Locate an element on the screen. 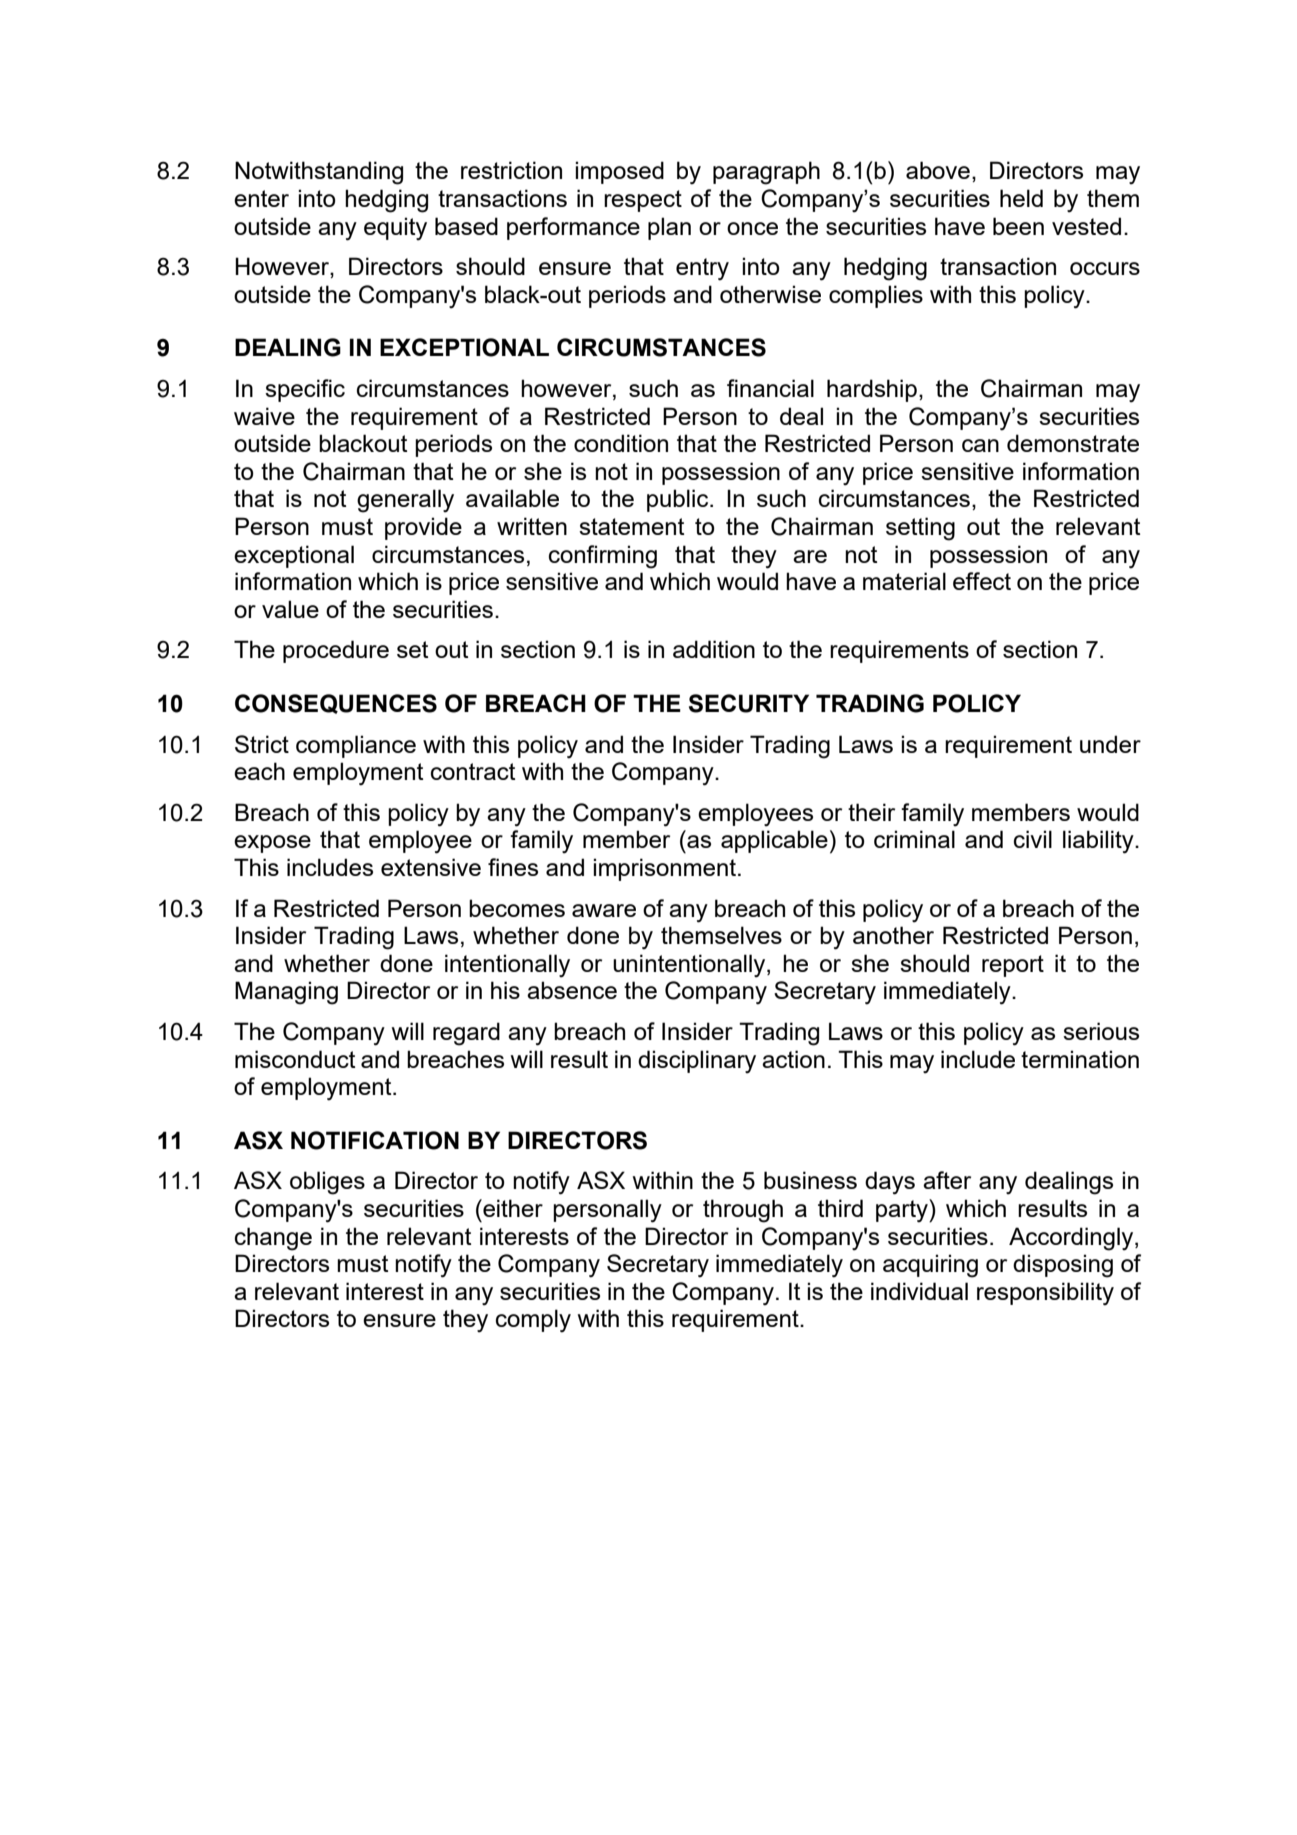  plan is located at coordinates (669, 228).
